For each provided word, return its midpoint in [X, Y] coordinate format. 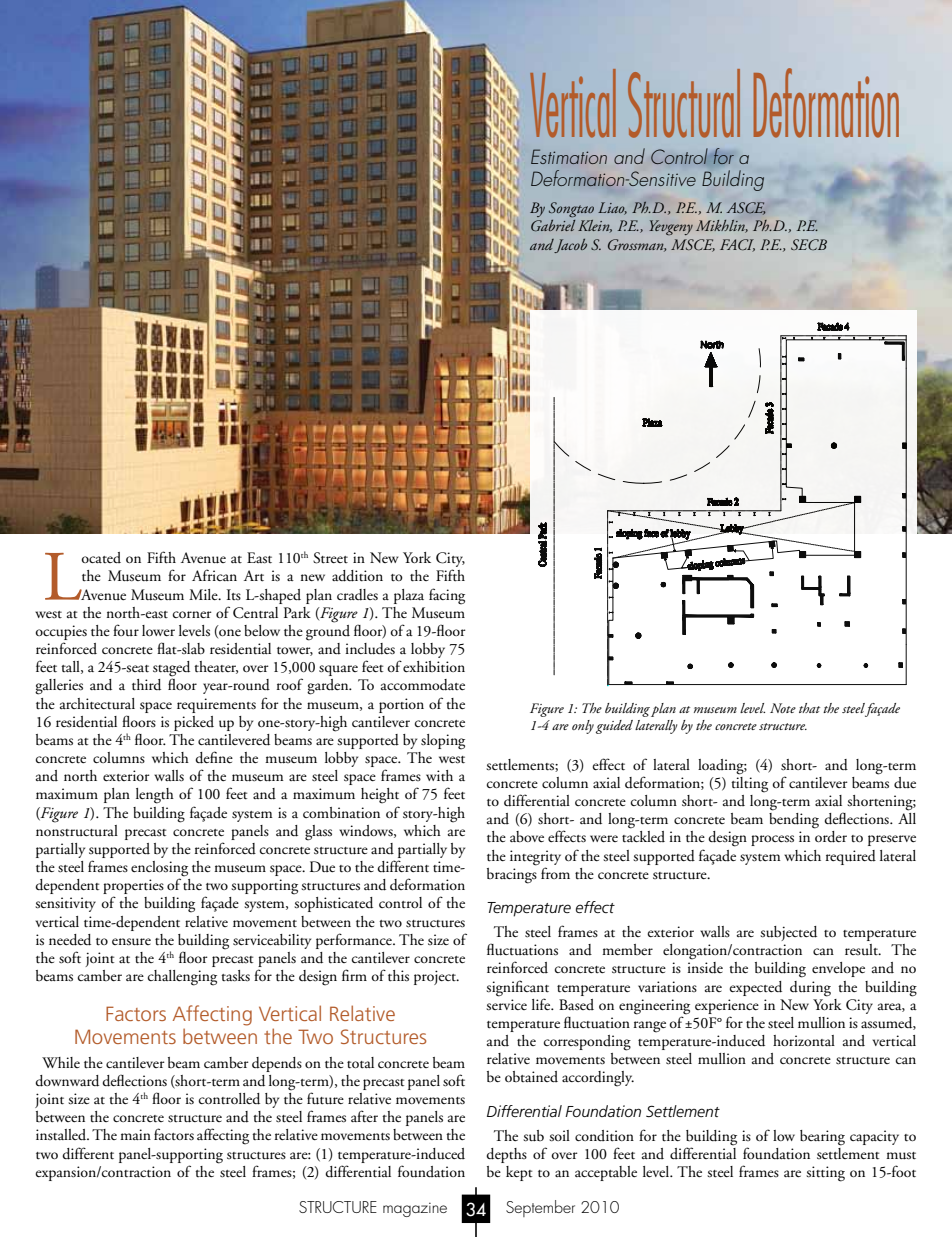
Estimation [569, 156]
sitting [825, 1174]
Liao [612, 208]
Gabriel [553, 225]
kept [519, 1173]
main [135, 1134]
